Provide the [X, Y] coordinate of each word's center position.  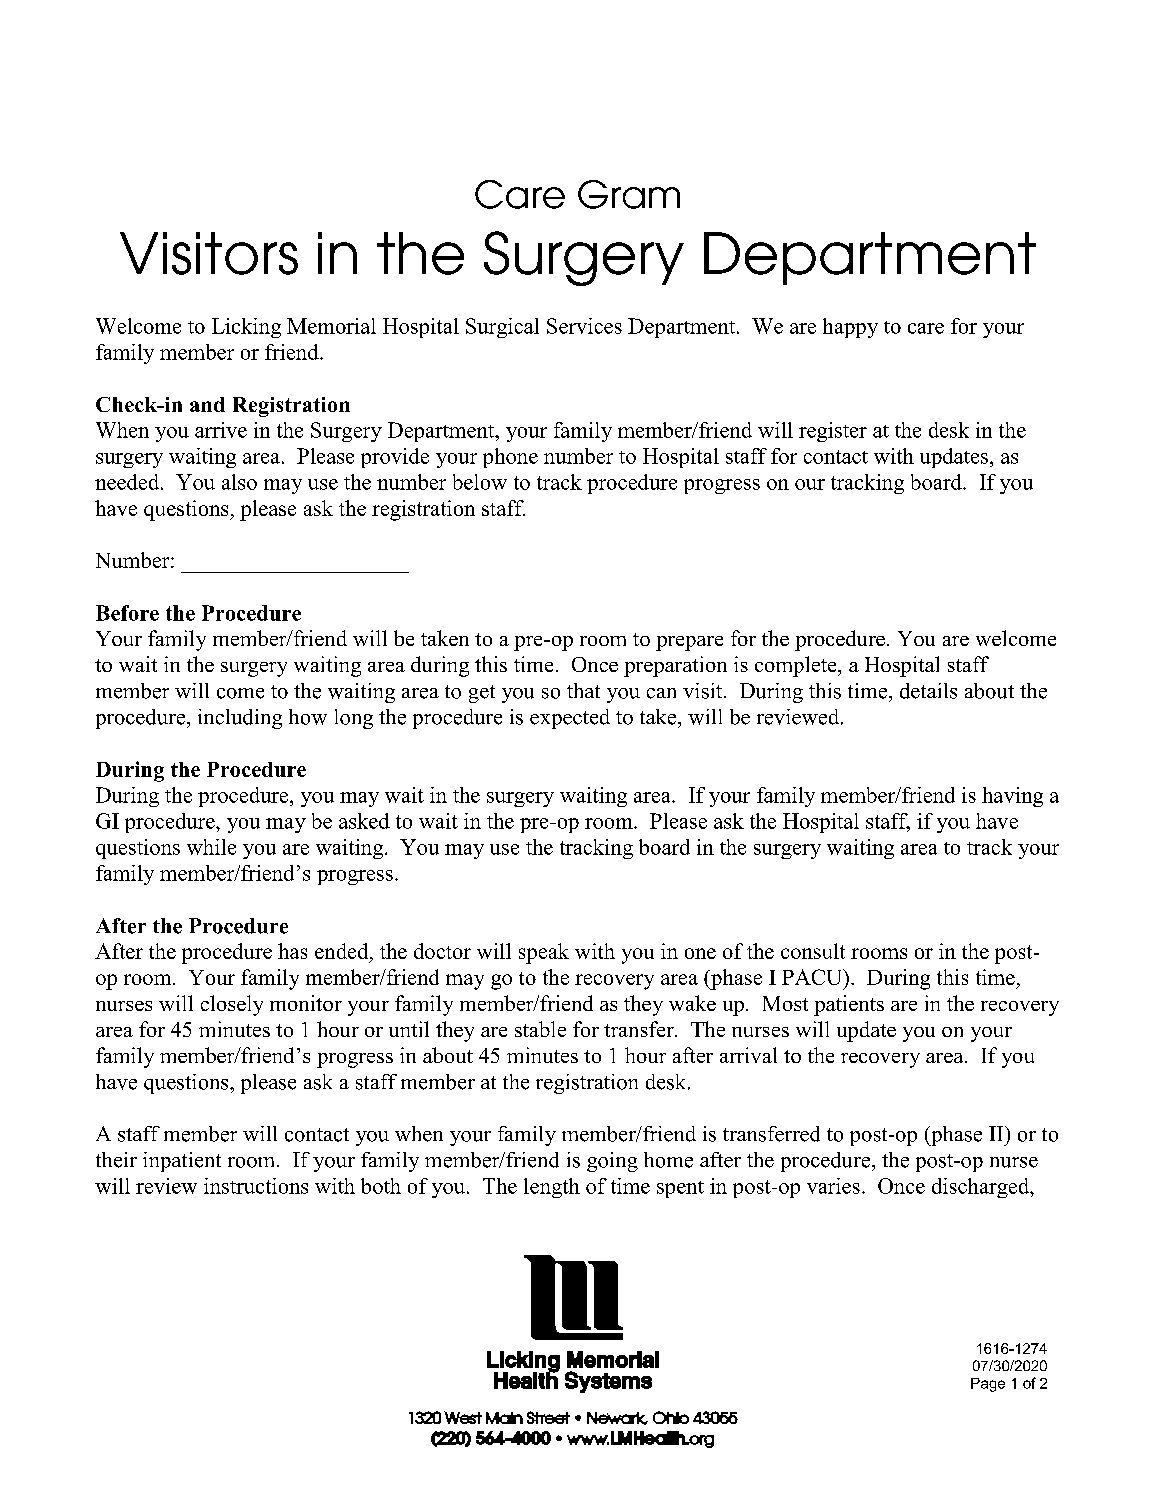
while [211, 847]
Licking [246, 328]
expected [570, 719]
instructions [256, 1186]
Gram [629, 194]
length [552, 1188]
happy [850, 328]
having [1012, 797]
